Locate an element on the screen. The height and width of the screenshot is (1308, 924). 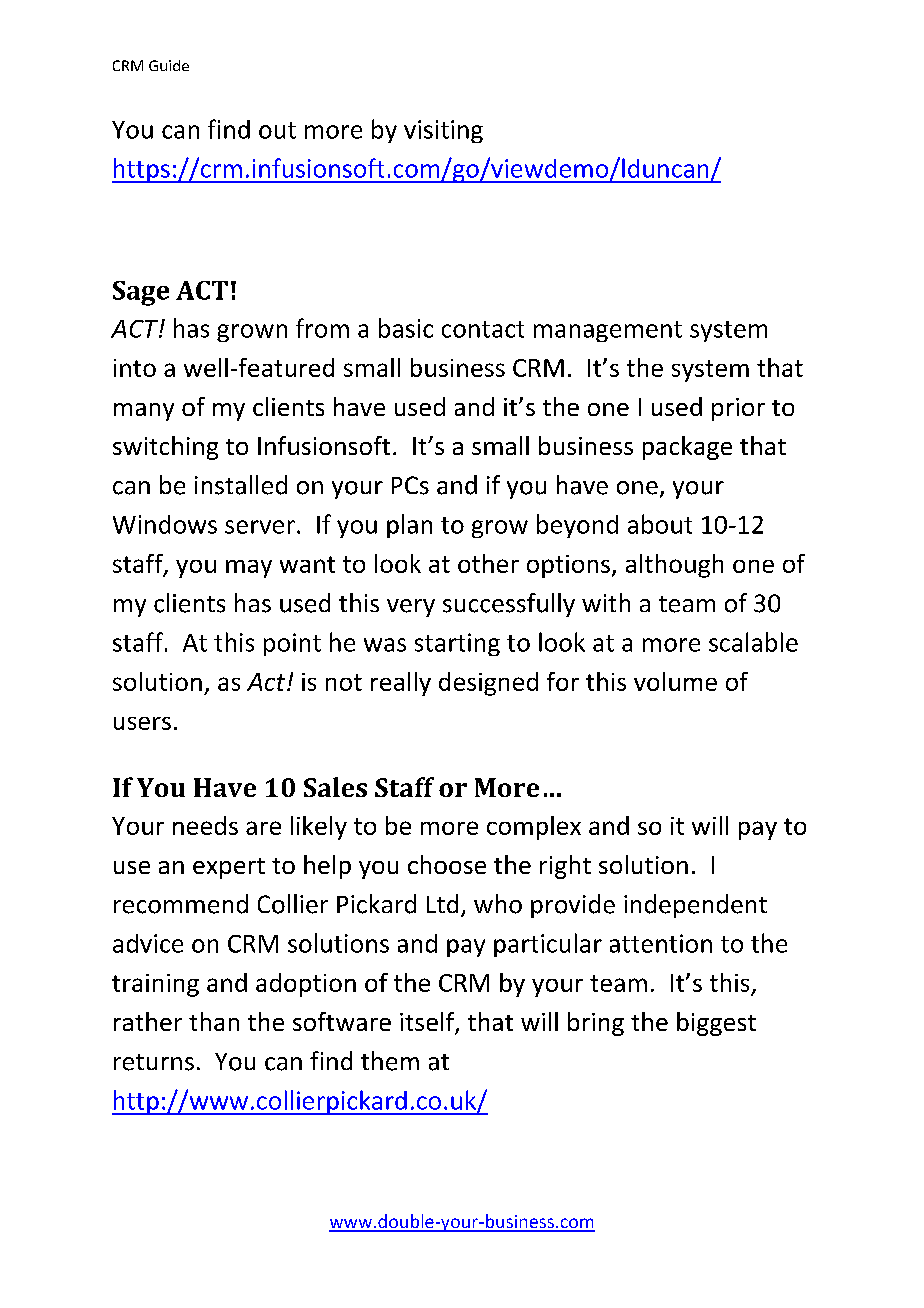
biggest is located at coordinates (716, 1024).
